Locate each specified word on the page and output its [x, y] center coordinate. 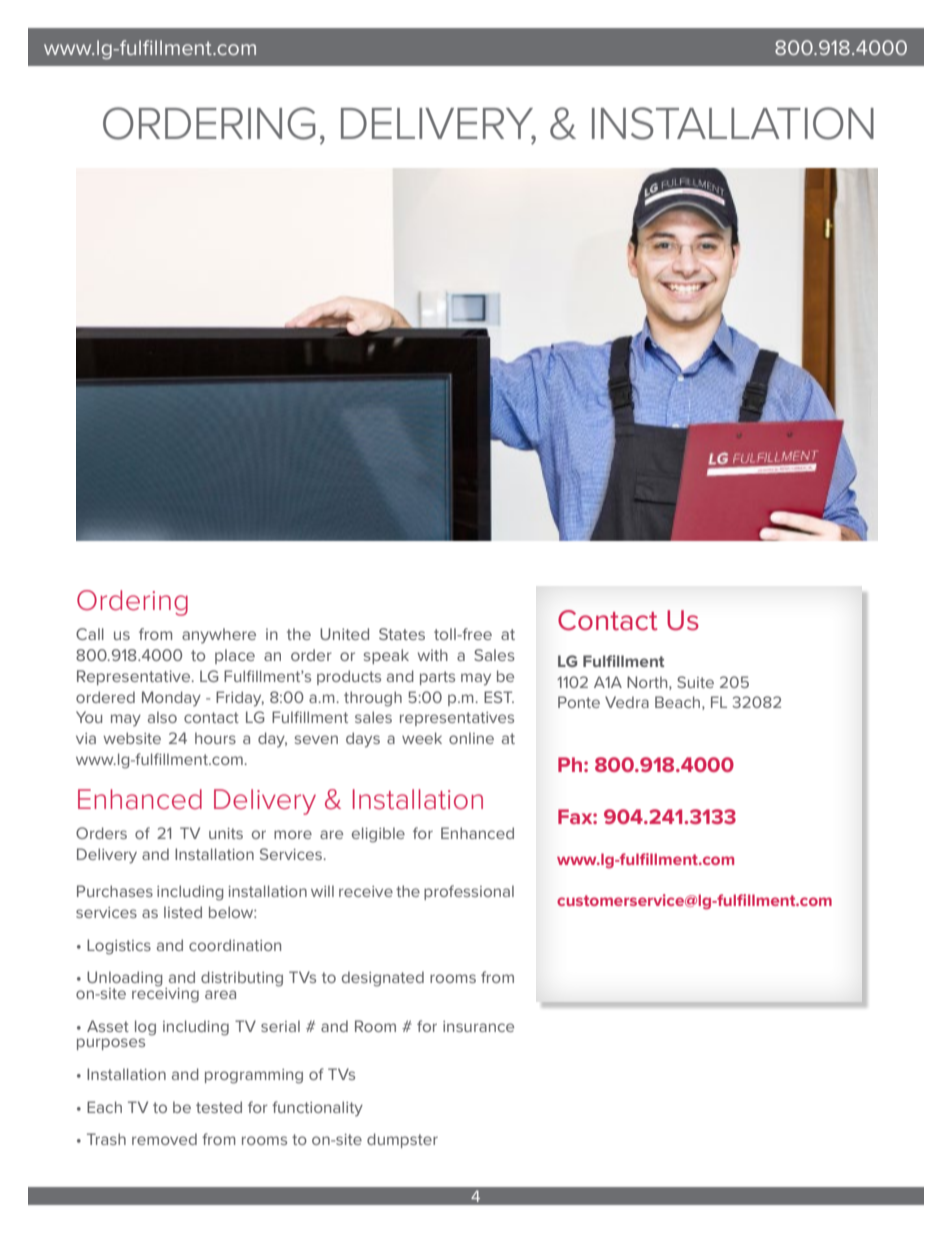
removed [164, 1139]
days [363, 740]
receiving [165, 994]
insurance [478, 1026]
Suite [695, 682]
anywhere [219, 636]
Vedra [627, 702]
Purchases [115, 891]
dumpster [402, 1140]
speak [386, 656]
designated [383, 979]
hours [215, 738]
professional [469, 892]
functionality [317, 1109]
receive [366, 891]
